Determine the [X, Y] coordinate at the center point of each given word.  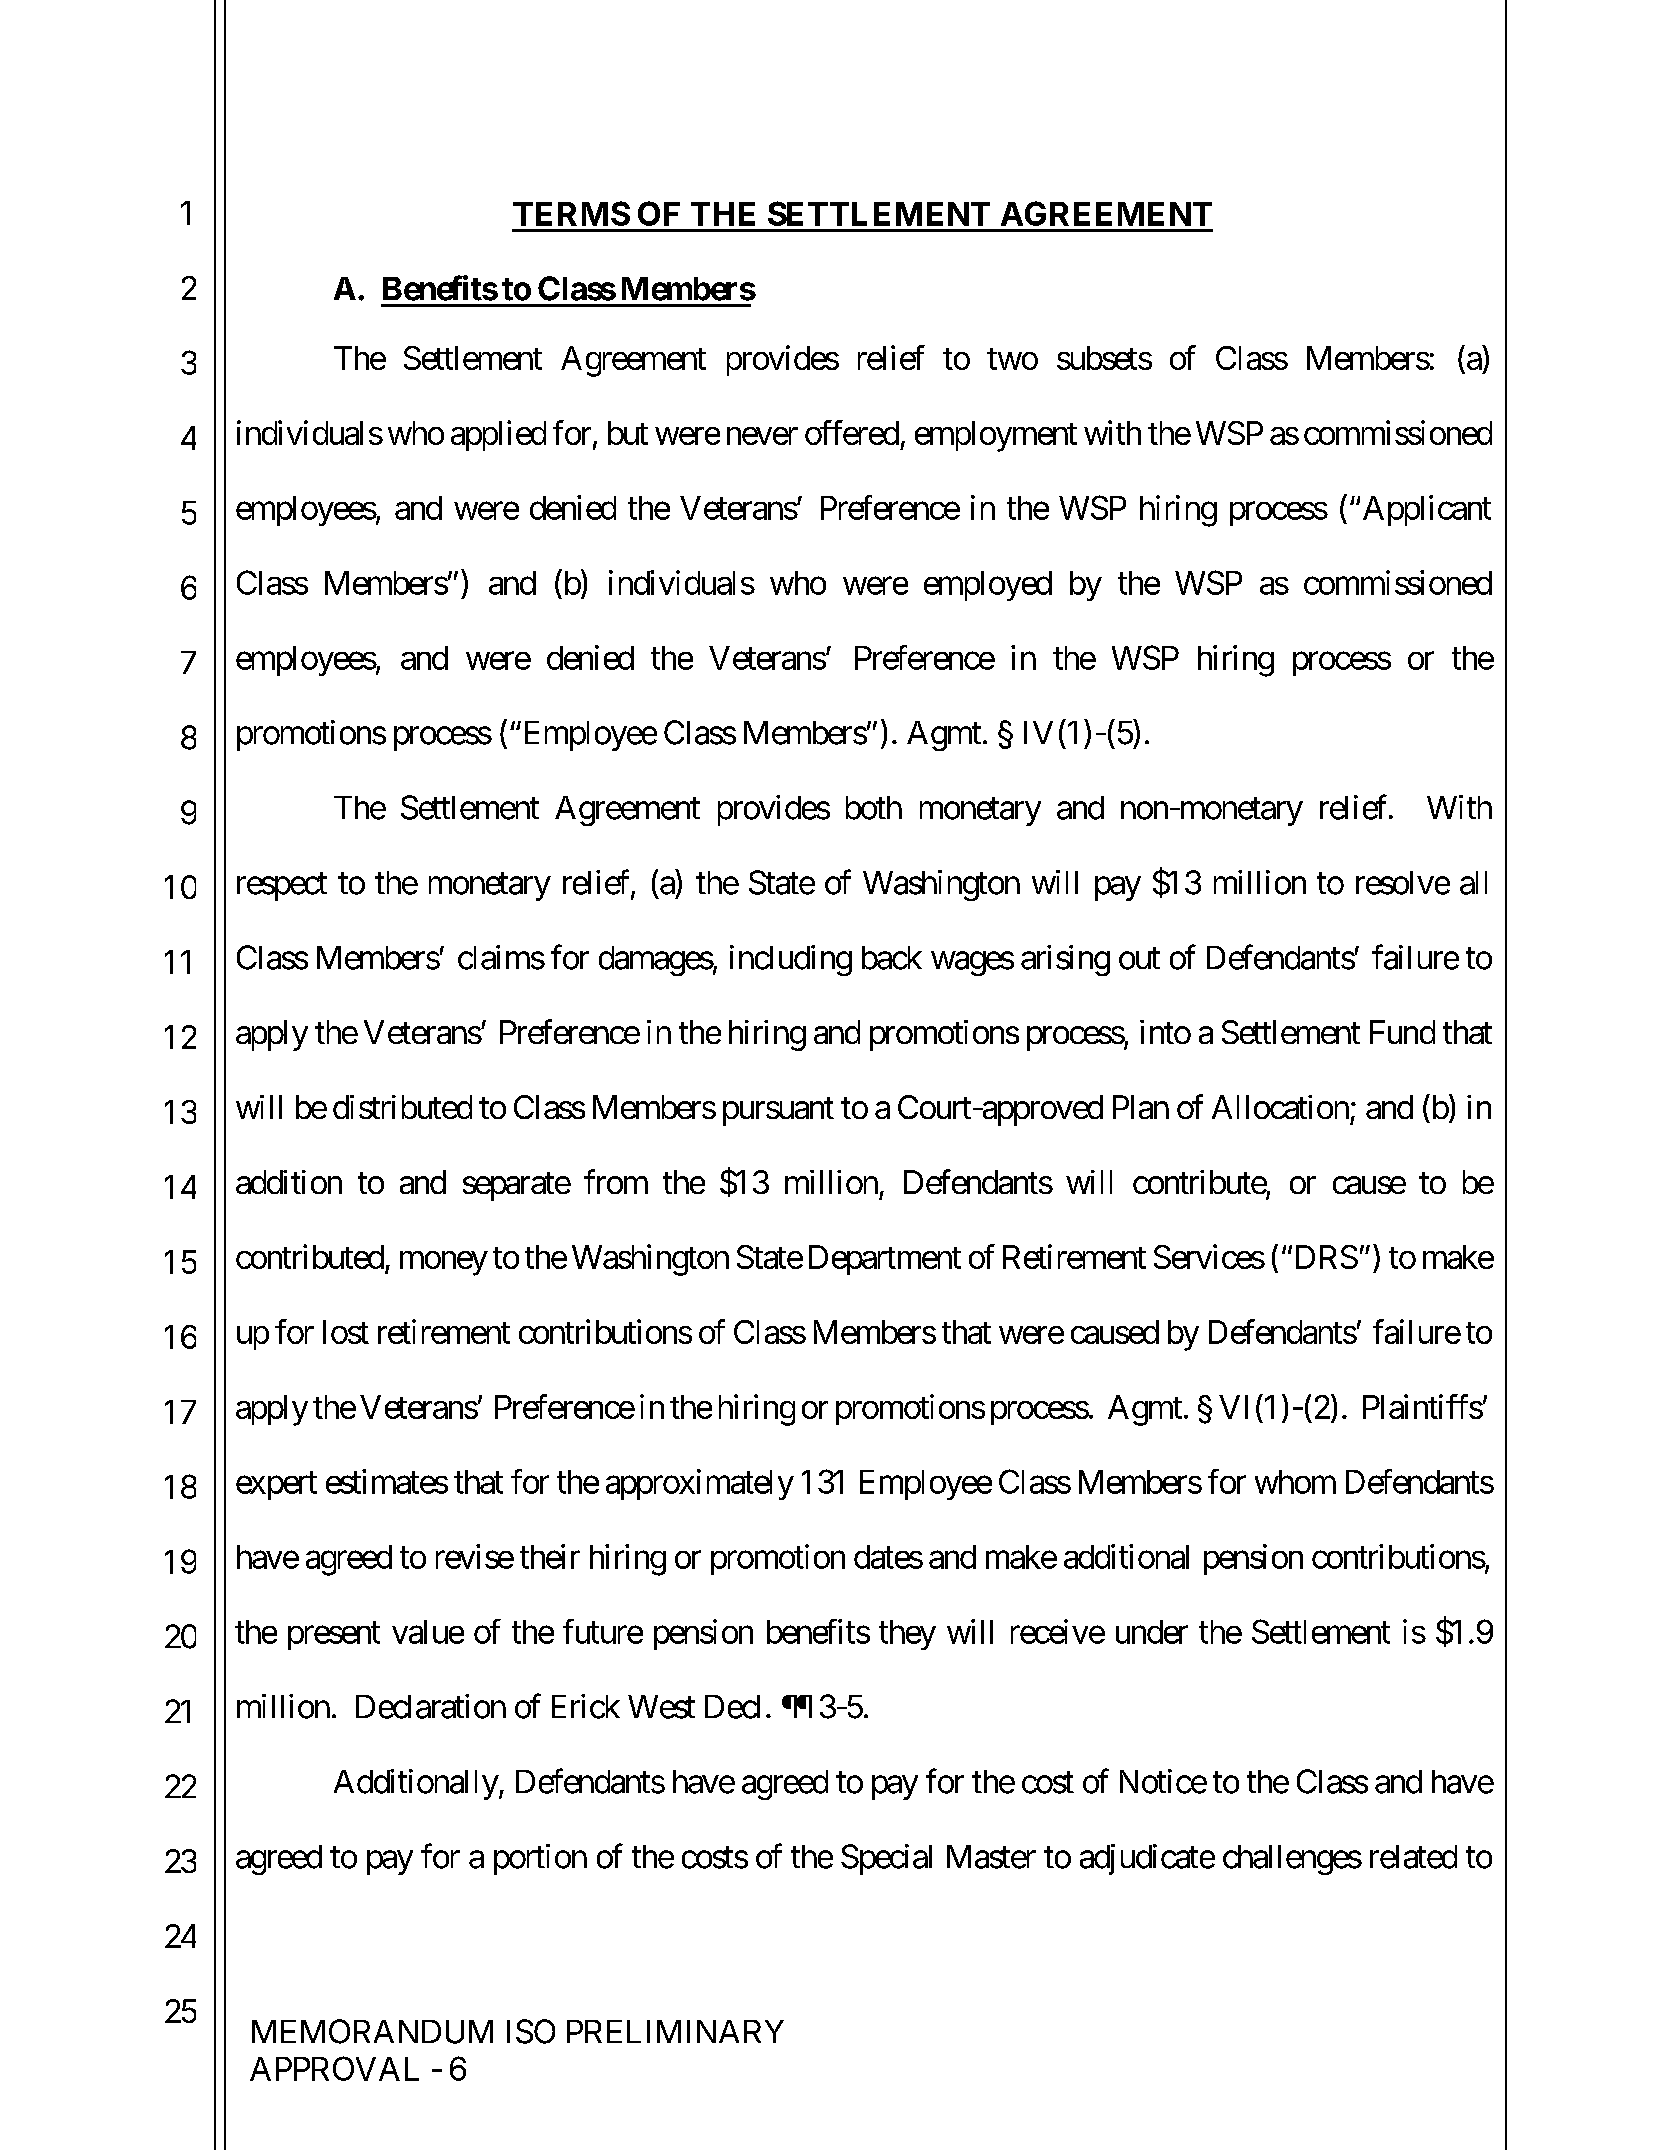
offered [852, 432]
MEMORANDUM [372, 2031]
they [907, 1635]
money [444, 1263]
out [1139, 959]
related [1413, 1857]
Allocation [1280, 1107]
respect [282, 887]
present [334, 1636]
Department [885, 1260]
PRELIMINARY [675, 2031]
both [874, 808]
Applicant [1427, 510]
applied [498, 435]
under [1152, 1632]
